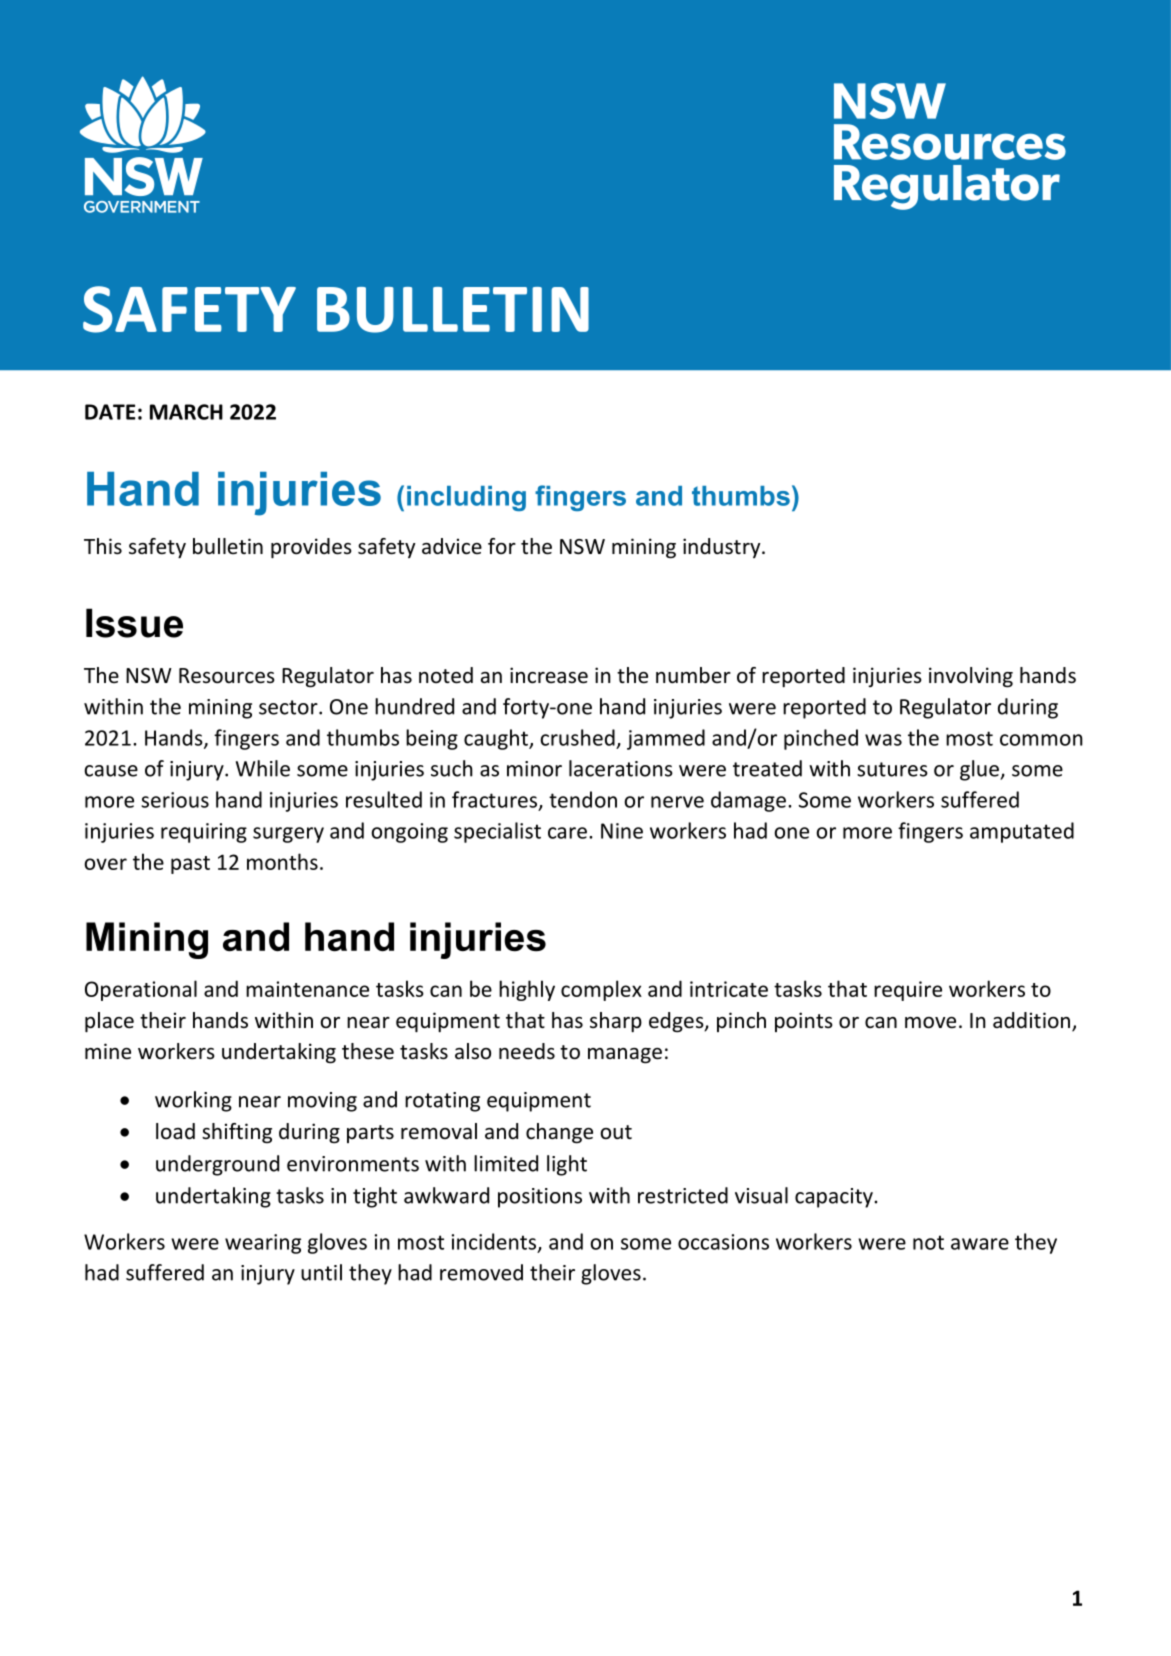 This screenshot has height=1656, width=1171. Describe the element at coordinates (1033, 1021) in the screenshot. I see `addition` at that location.
